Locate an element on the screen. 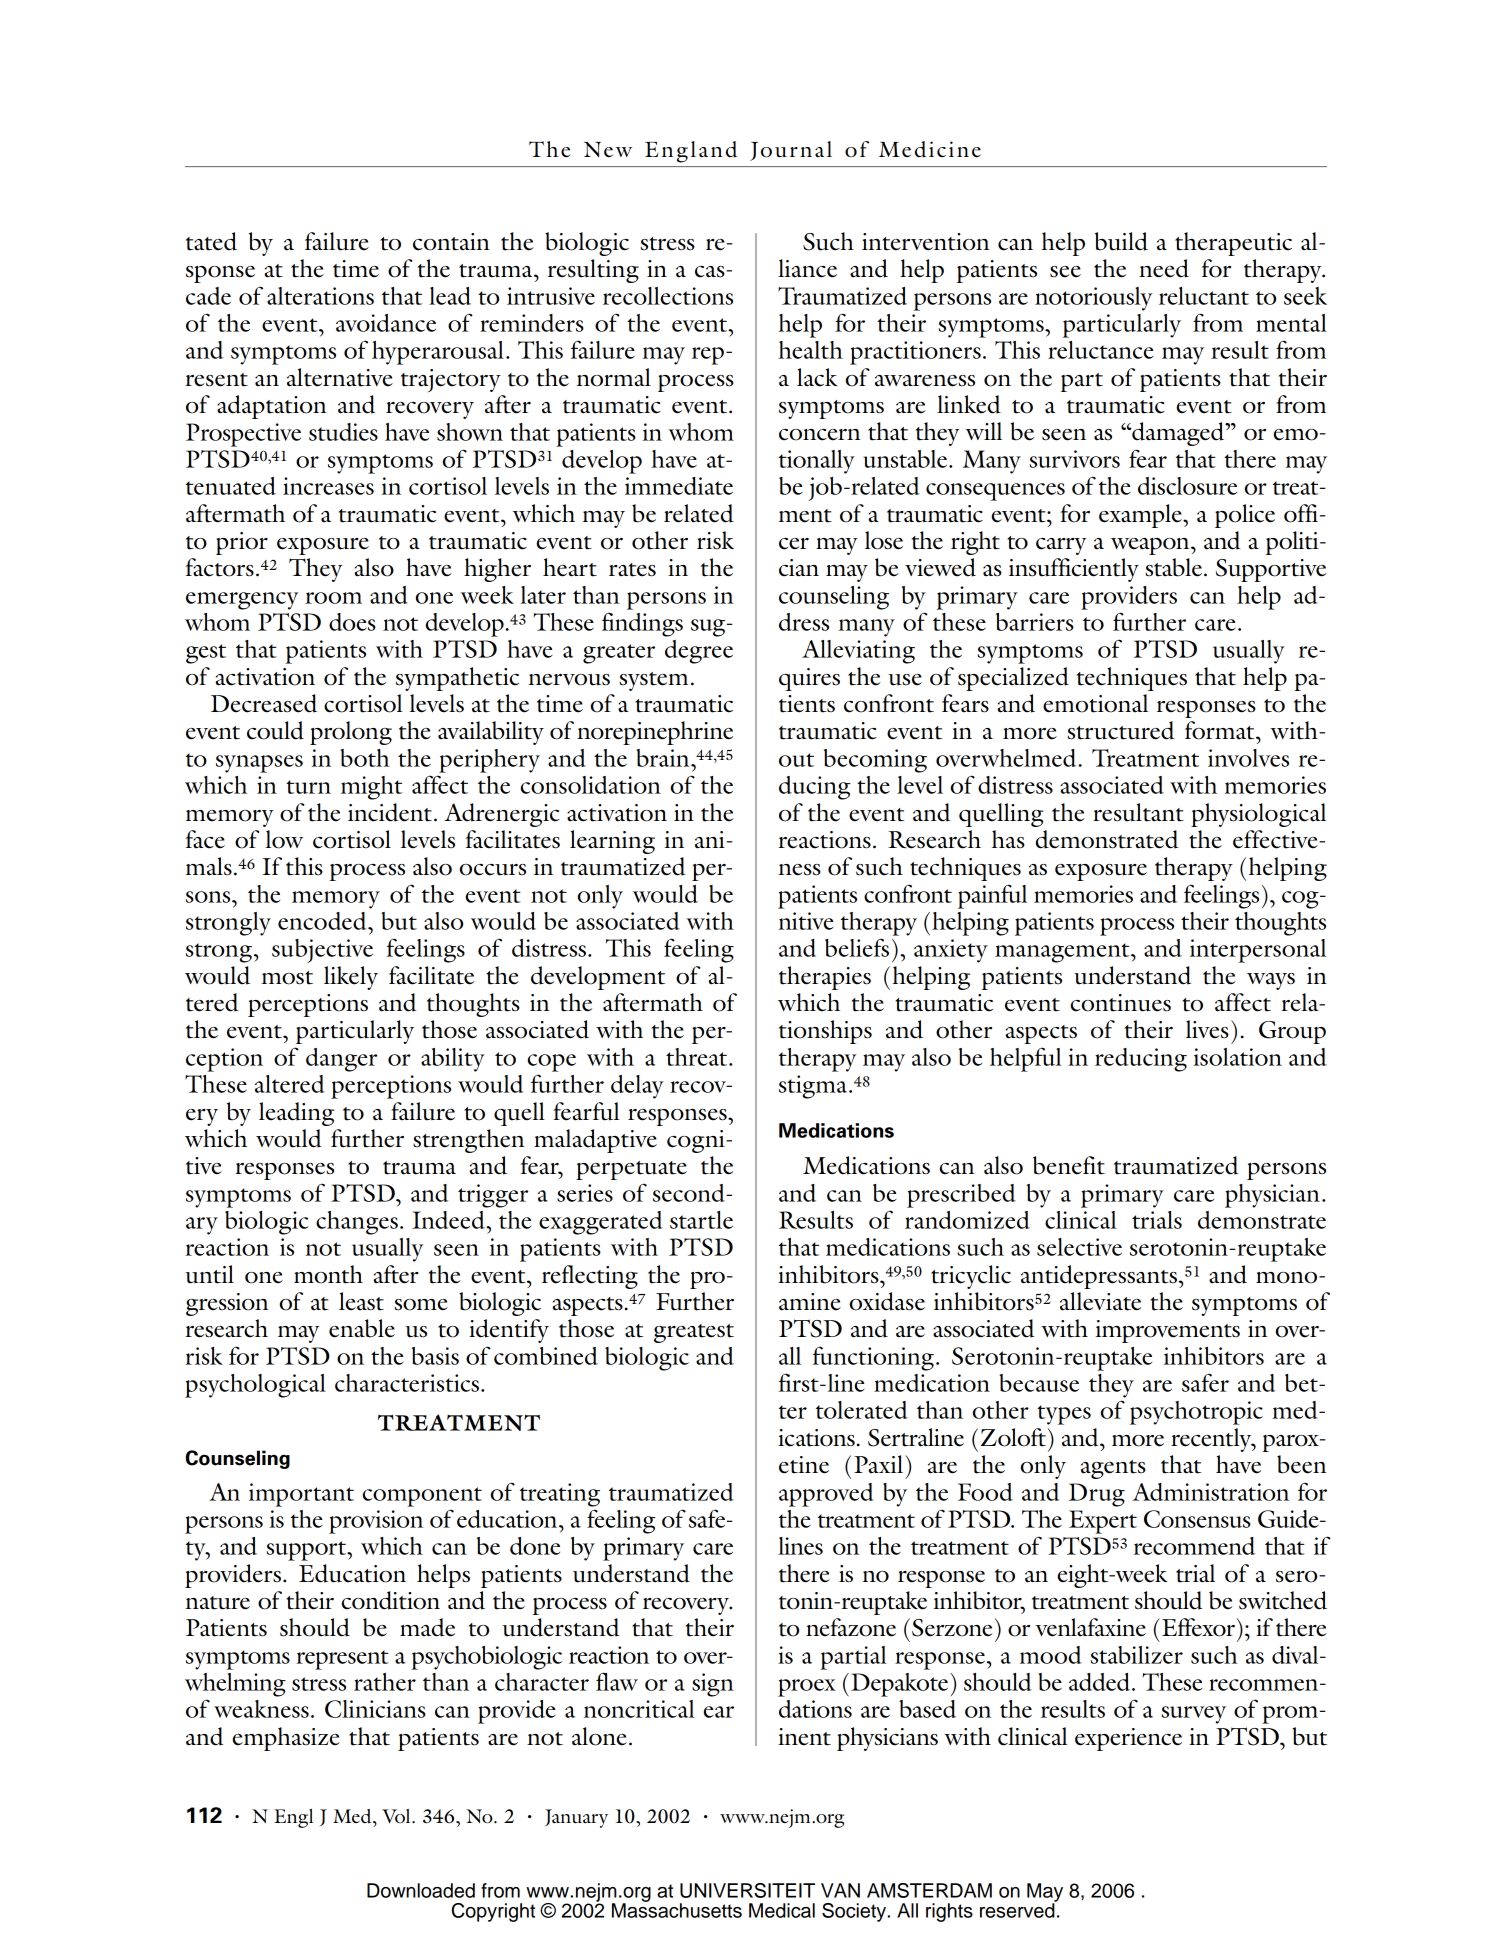  Downloaded is located at coordinates (421, 1890).
